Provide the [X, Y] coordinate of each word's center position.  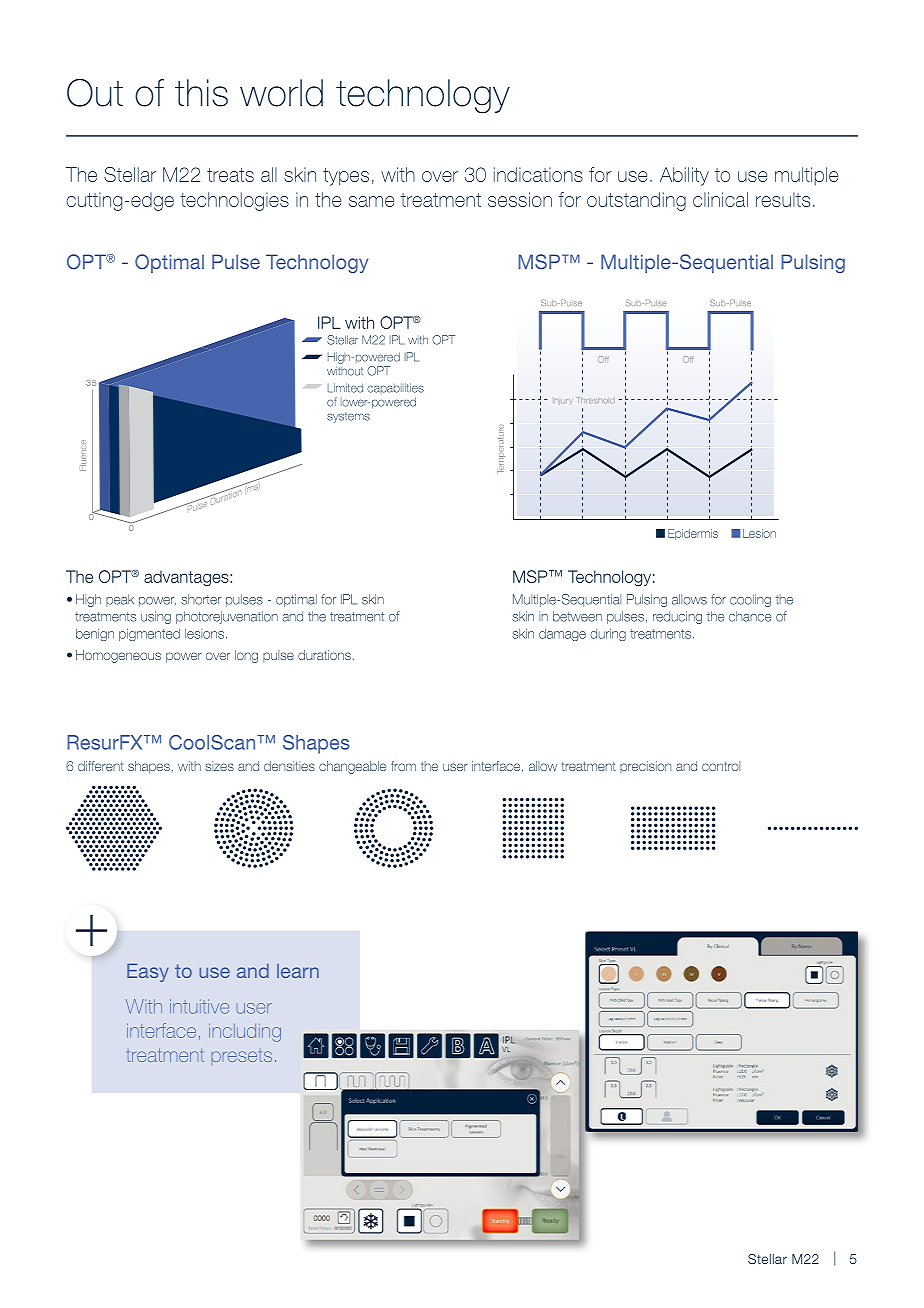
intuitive [199, 1006]
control [721, 766]
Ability [684, 176]
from [403, 766]
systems [348, 417]
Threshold [594, 400]
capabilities [395, 388]
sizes [219, 766]
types [346, 177]
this [201, 93]
